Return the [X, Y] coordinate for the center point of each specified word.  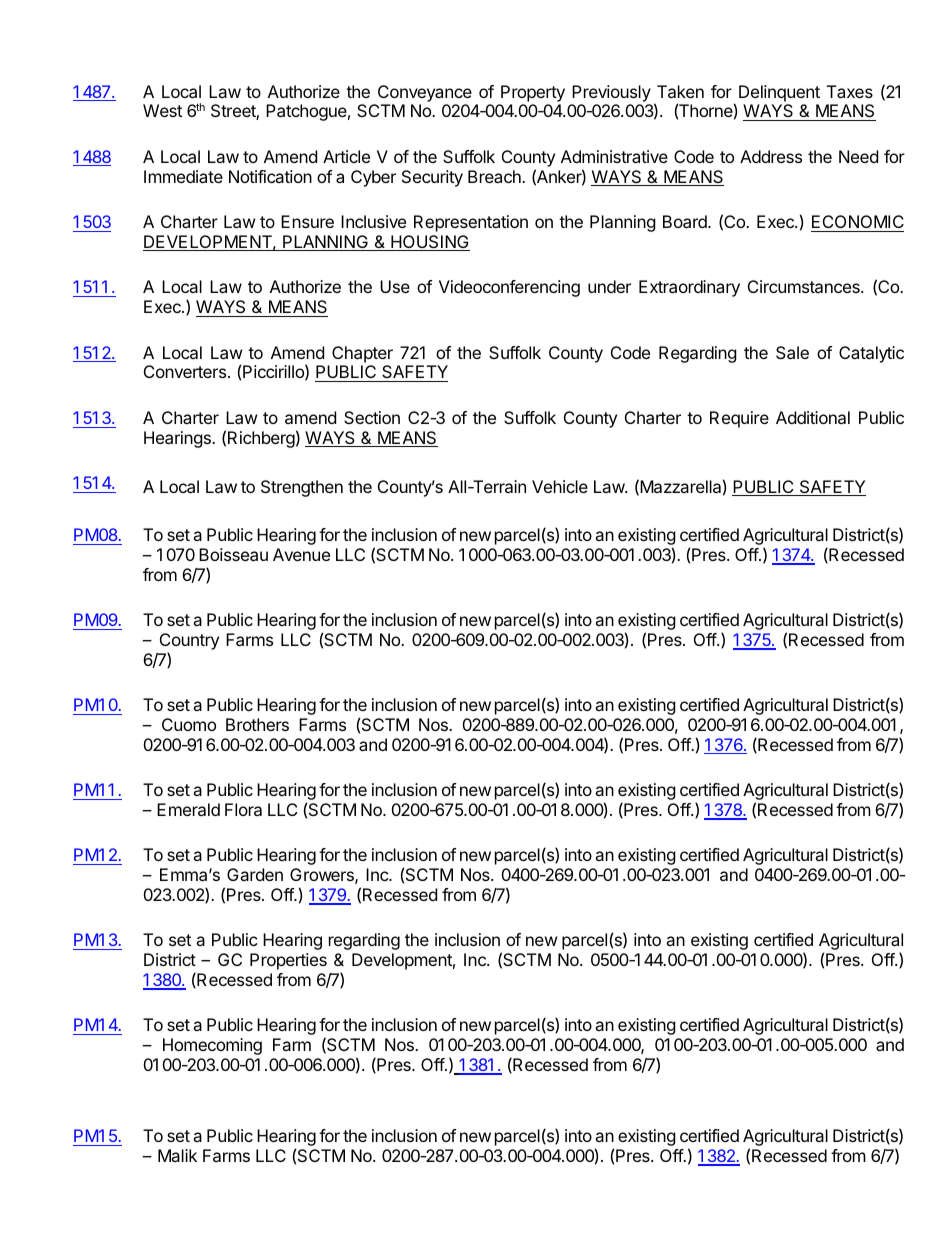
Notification [270, 176]
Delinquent [779, 93]
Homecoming [212, 1046]
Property [533, 93]
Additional [813, 417]
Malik [177, 1155]
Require [739, 419]
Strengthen [302, 488]
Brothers [257, 724]
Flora [243, 809]
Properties [288, 961]
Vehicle [560, 486]
